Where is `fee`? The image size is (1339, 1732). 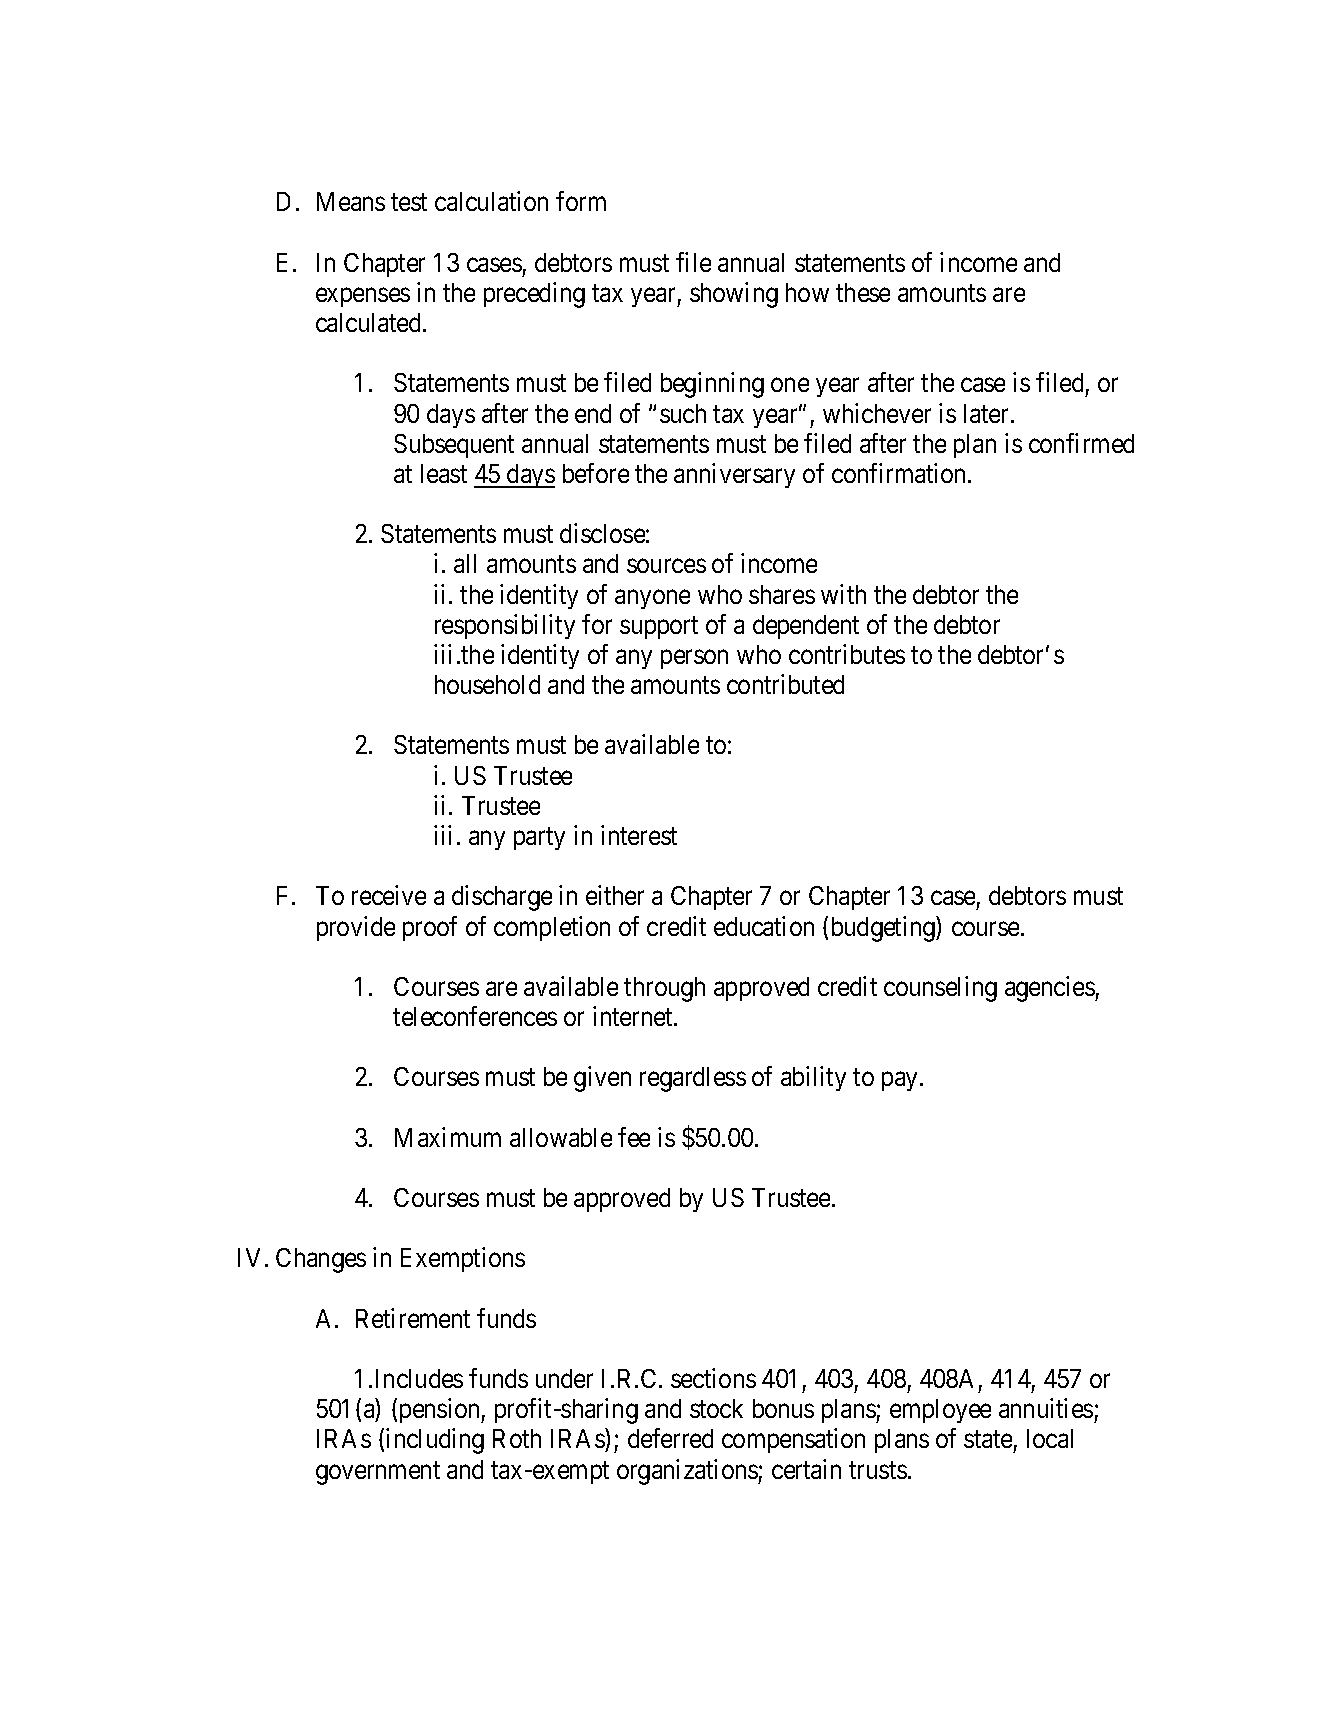
fee is located at coordinates (634, 1137).
